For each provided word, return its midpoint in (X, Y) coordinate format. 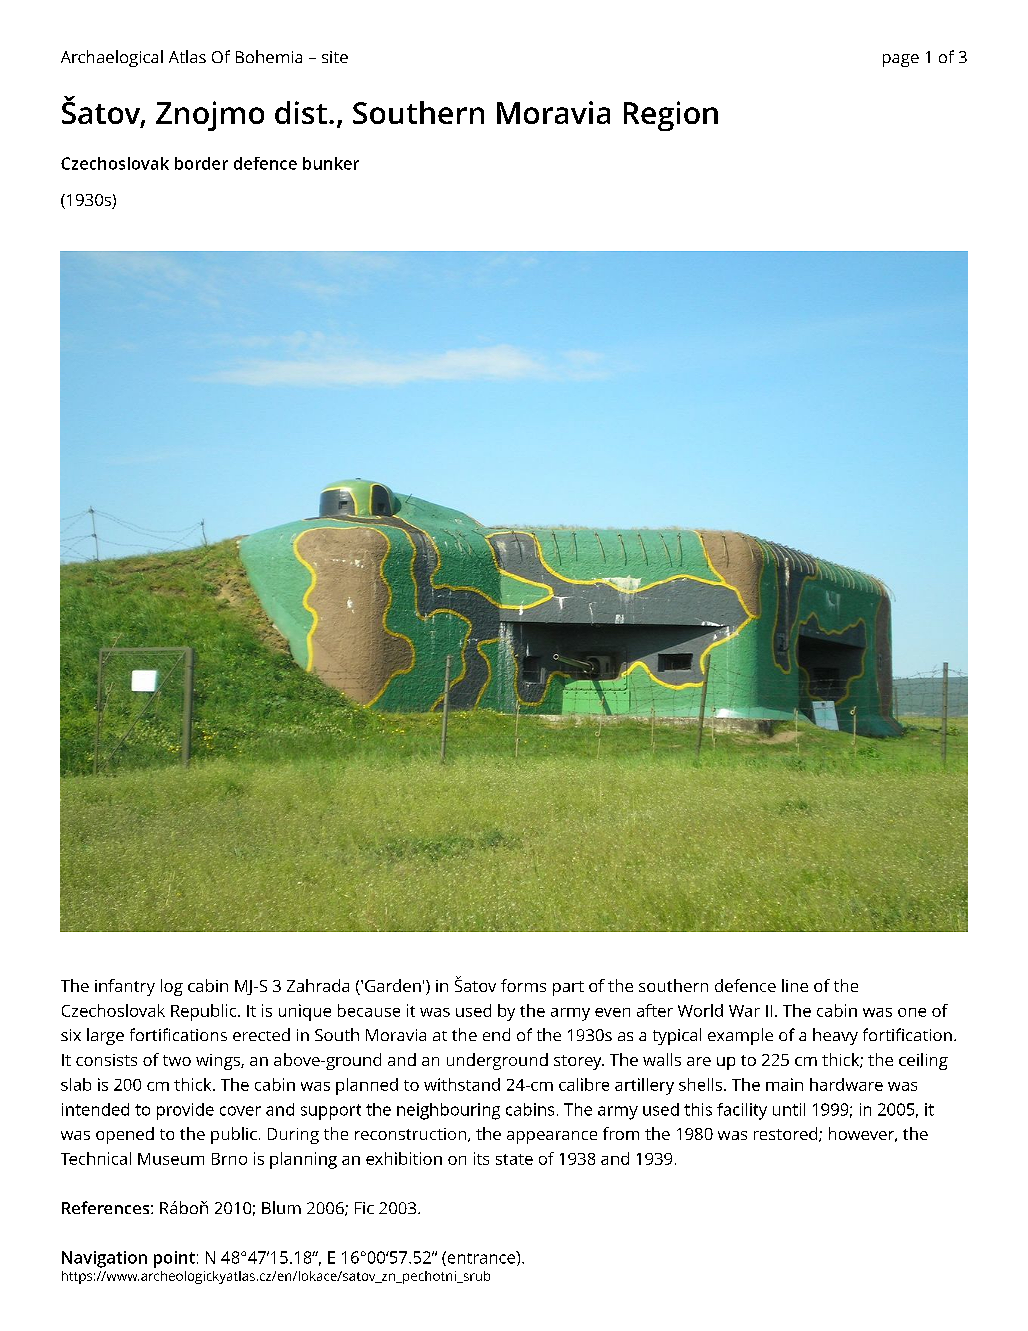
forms (523, 985)
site (335, 57)
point (174, 1259)
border (201, 163)
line (795, 985)
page (901, 60)
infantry (125, 987)
